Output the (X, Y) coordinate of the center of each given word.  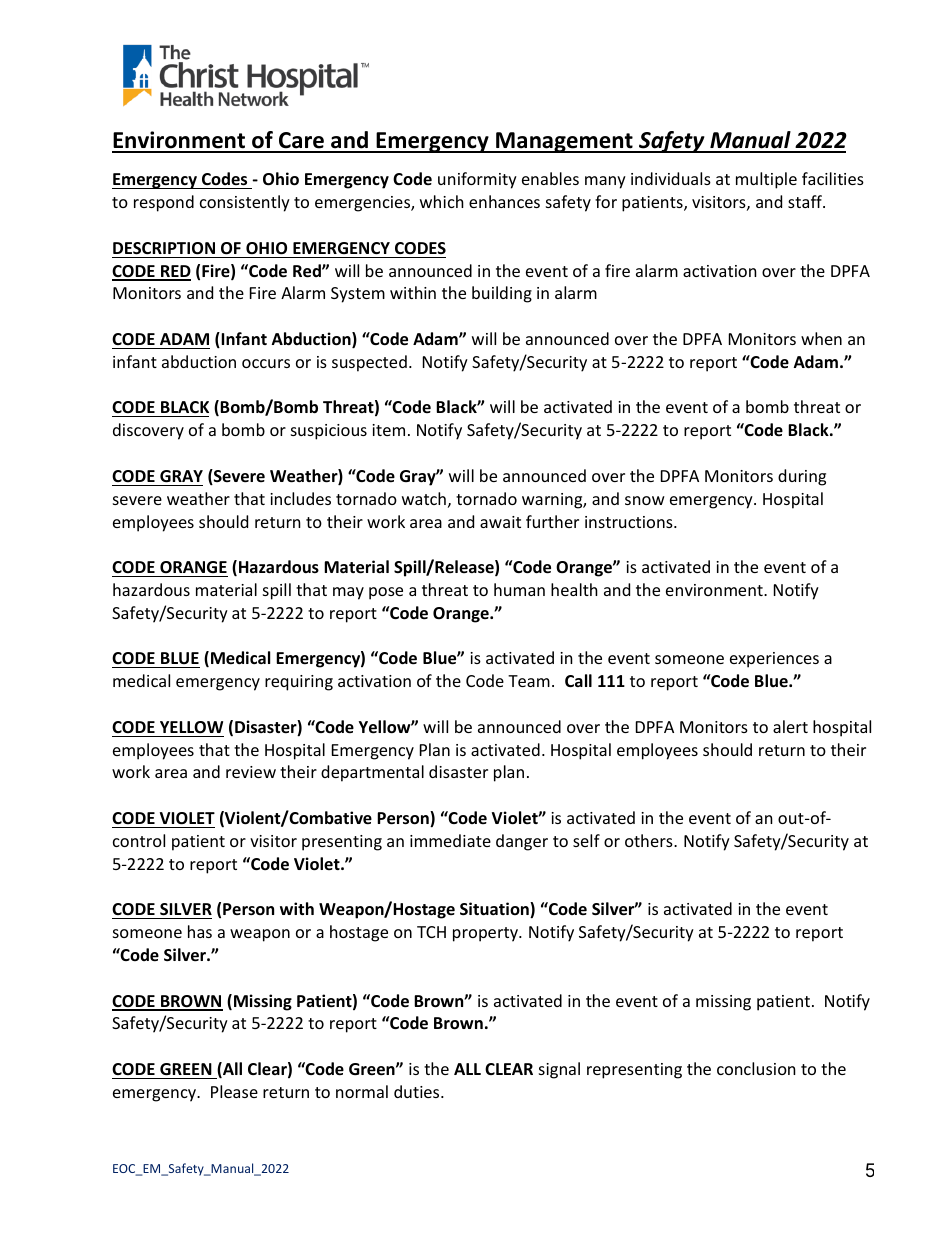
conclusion (756, 1068)
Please (234, 1091)
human (519, 589)
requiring (299, 683)
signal (559, 1070)
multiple (766, 180)
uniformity (477, 180)
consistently (245, 203)
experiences (774, 660)
